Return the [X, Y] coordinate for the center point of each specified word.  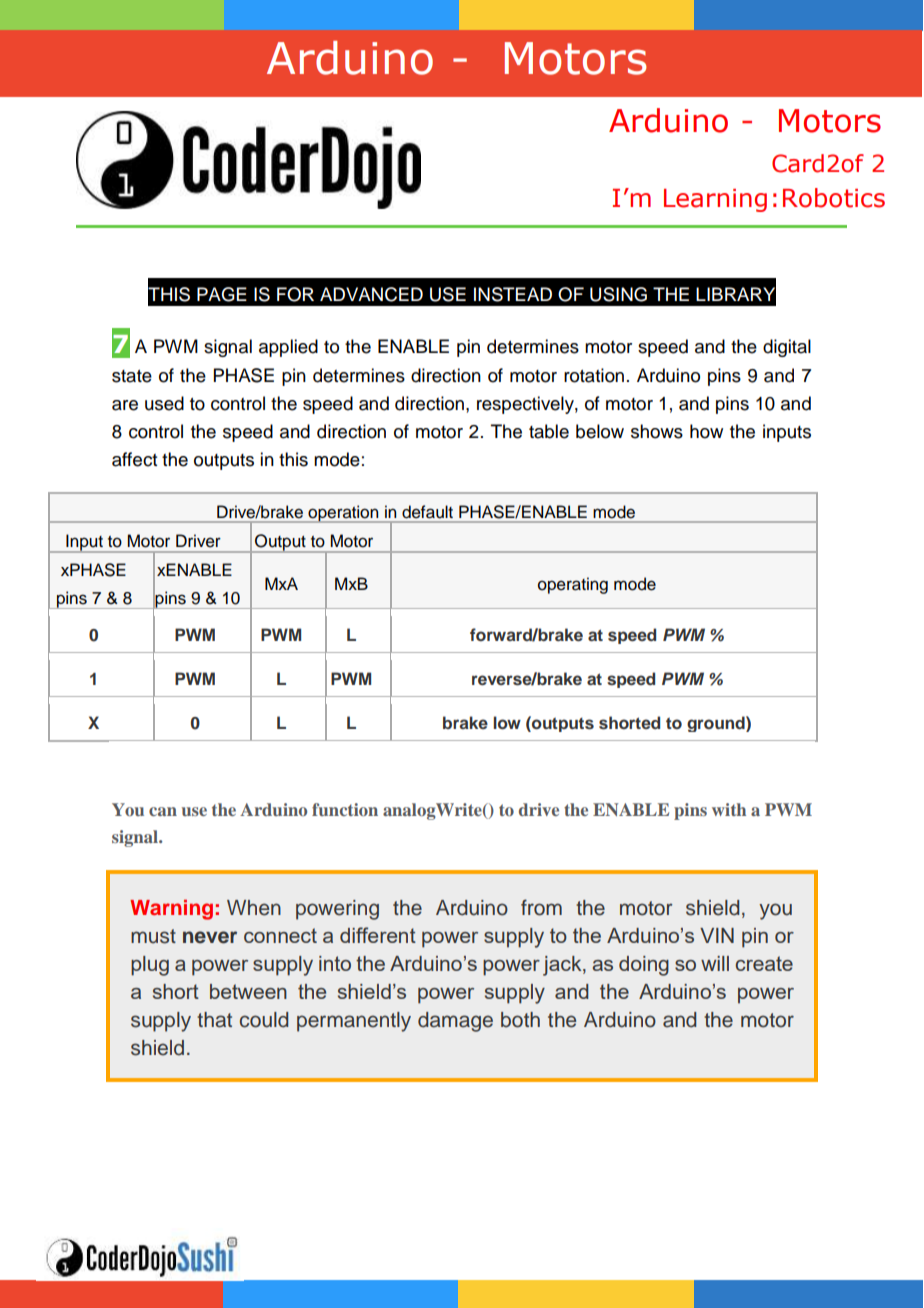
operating [573, 585]
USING [618, 294]
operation [343, 514]
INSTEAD [513, 294]
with [729, 809]
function [345, 809]
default [427, 511]
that [214, 1020]
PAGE [222, 294]
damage [455, 1022]
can [163, 811]
